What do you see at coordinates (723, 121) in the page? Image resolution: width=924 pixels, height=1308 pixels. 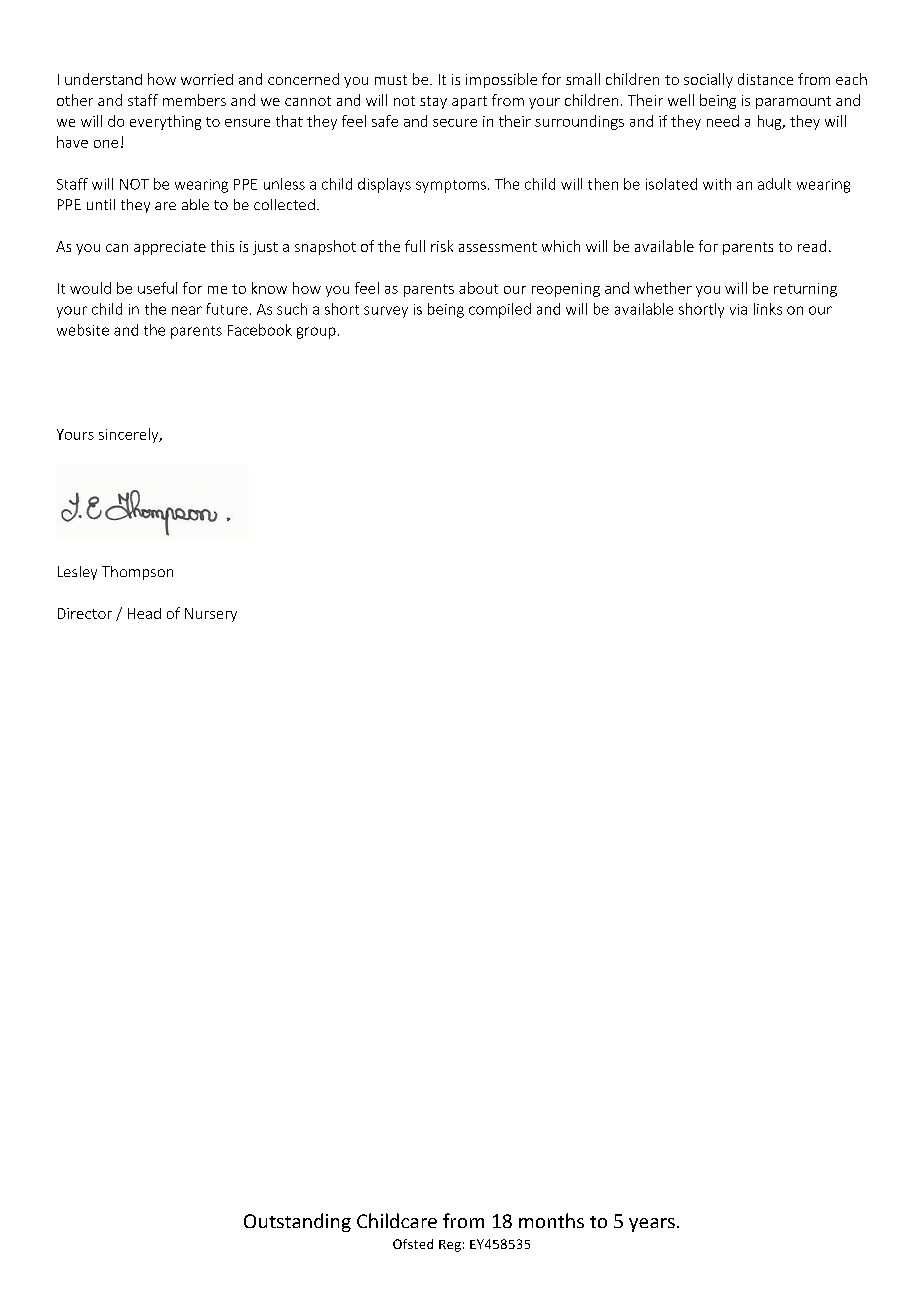 I see `need` at bounding box center [723, 121].
